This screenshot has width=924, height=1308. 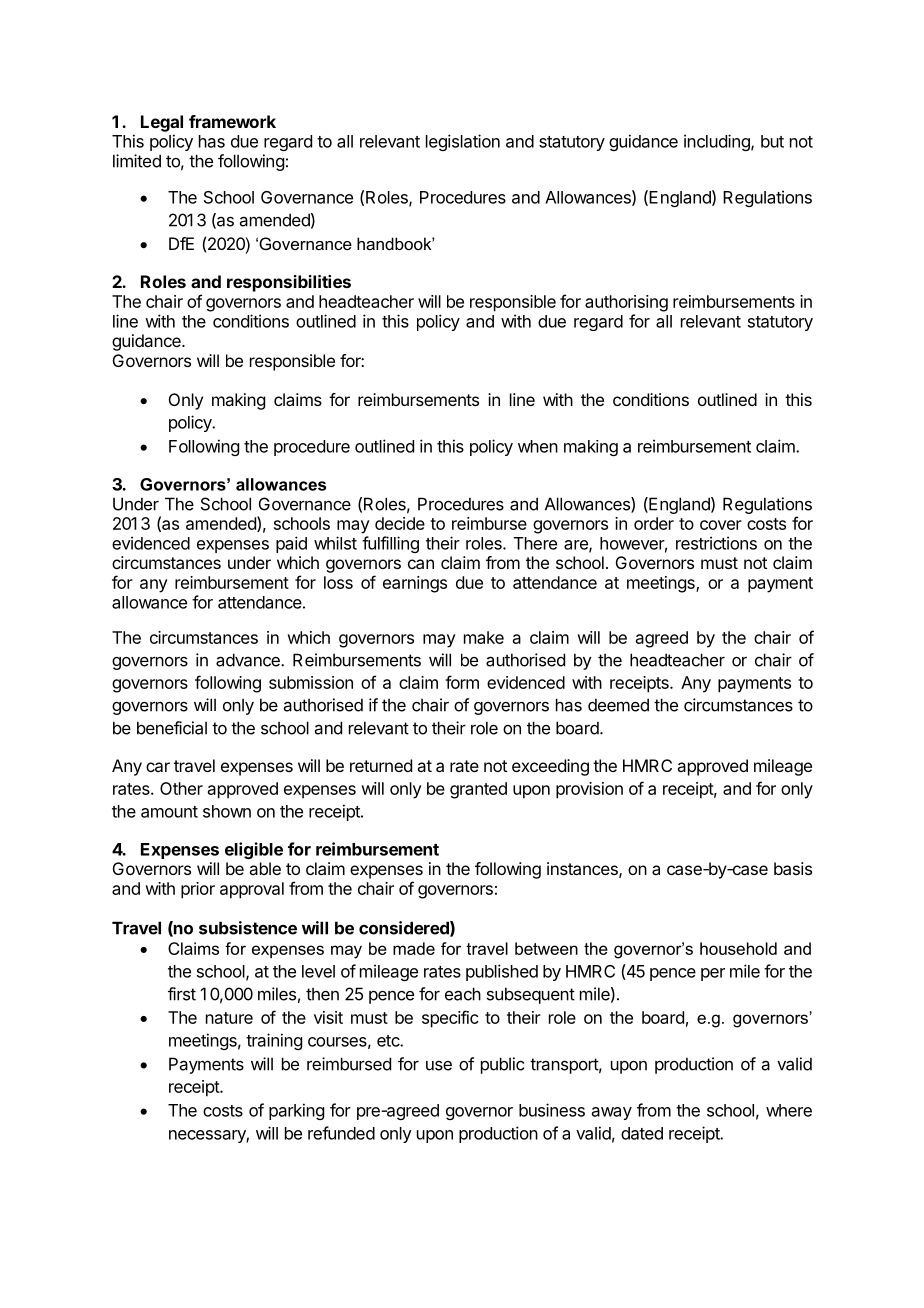 What do you see at coordinates (538, 446) in the screenshot?
I see `when` at bounding box center [538, 446].
